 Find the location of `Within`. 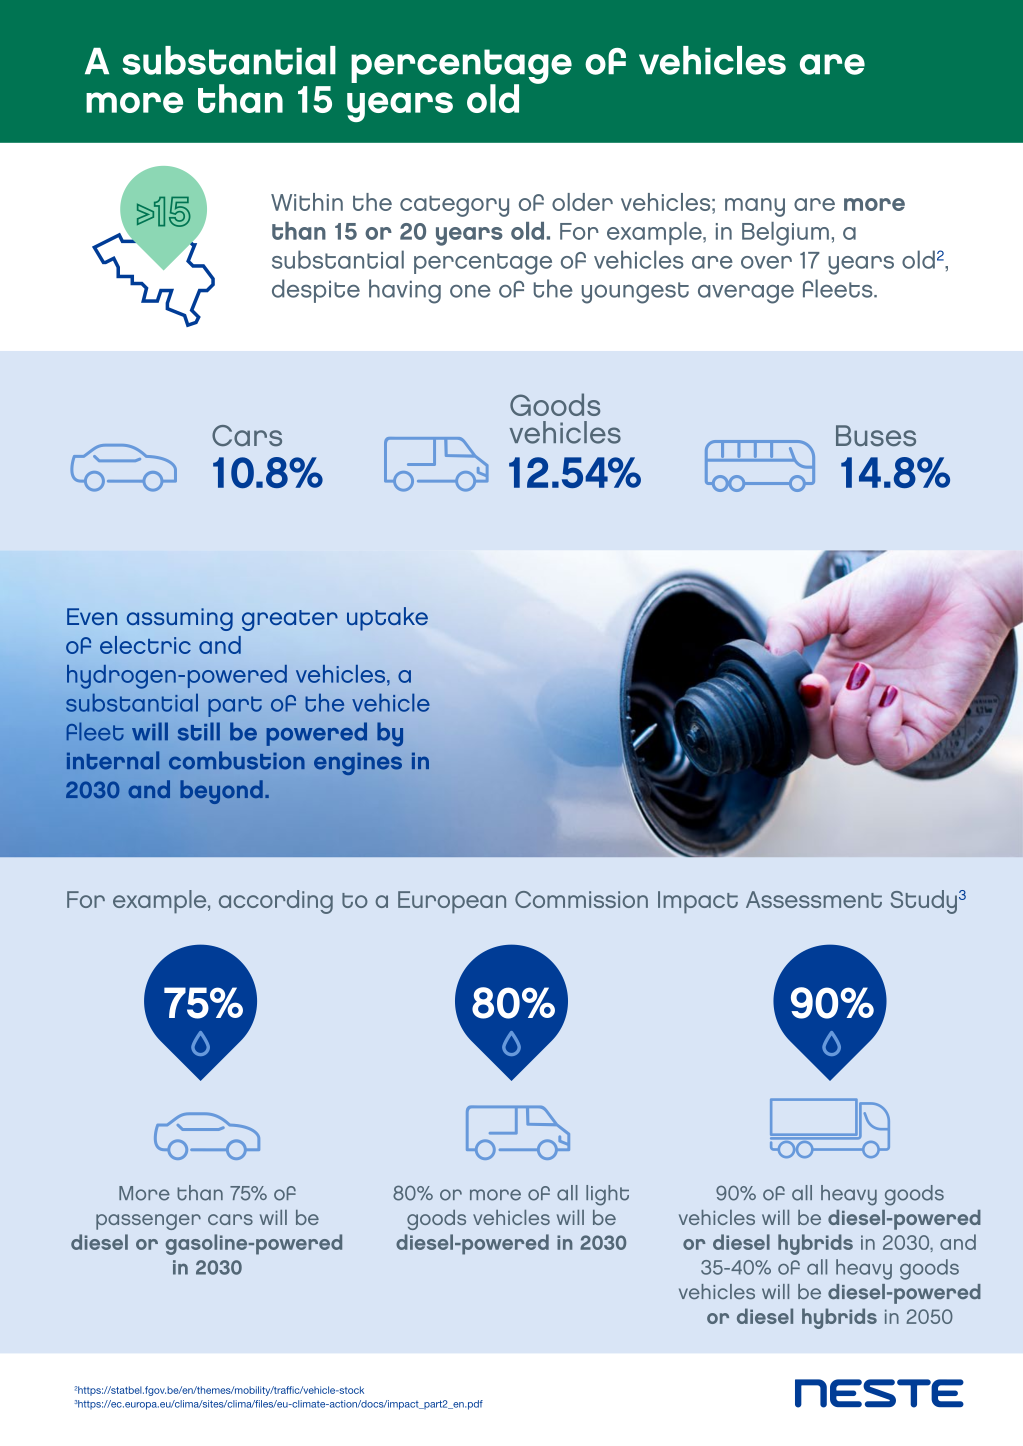

Within is located at coordinates (307, 202).
